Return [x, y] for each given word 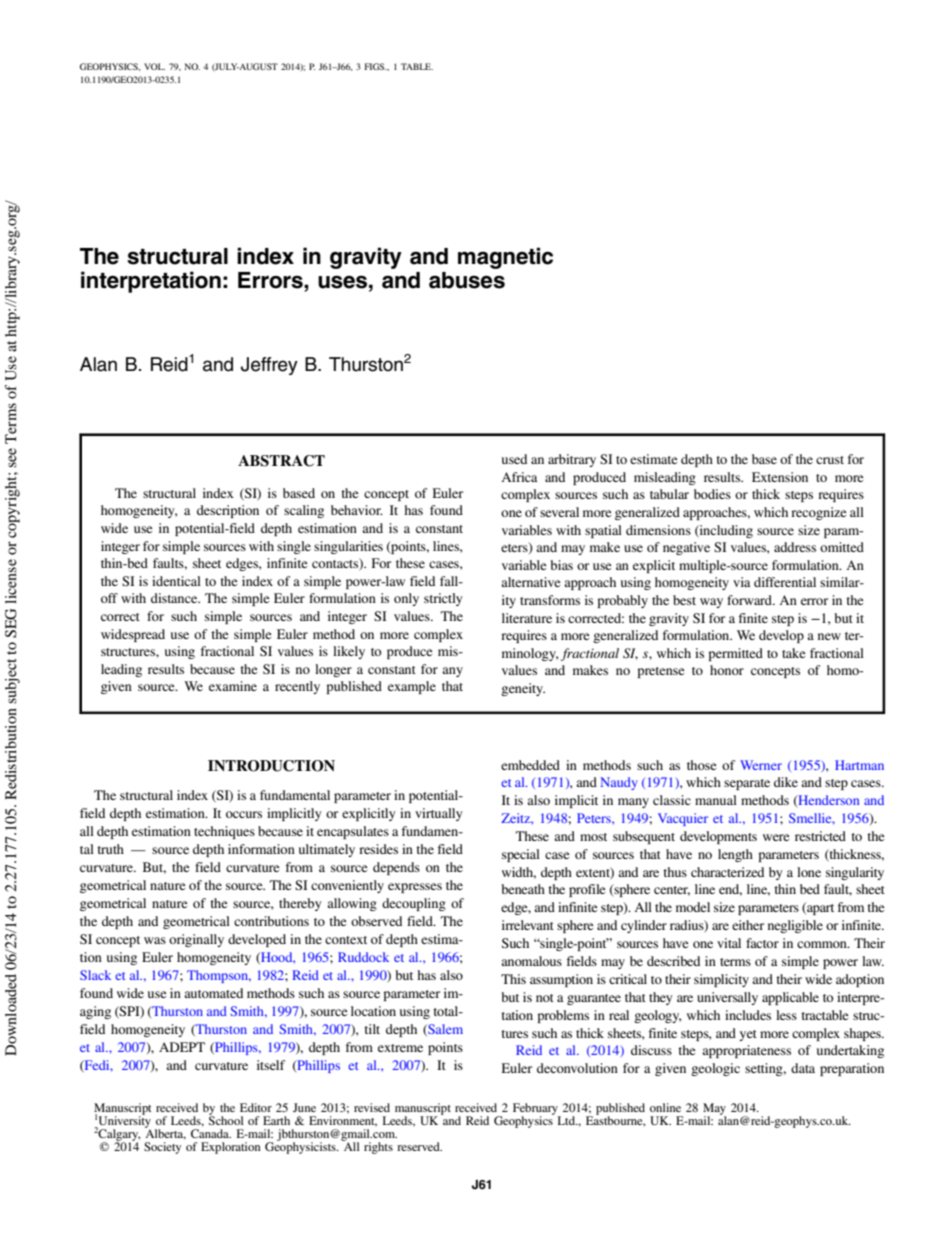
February [536, 1110]
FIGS [375, 66]
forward [750, 600]
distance [175, 598]
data [803, 1068]
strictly [443, 599]
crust [830, 460]
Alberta [165, 1133]
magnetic [505, 258]
